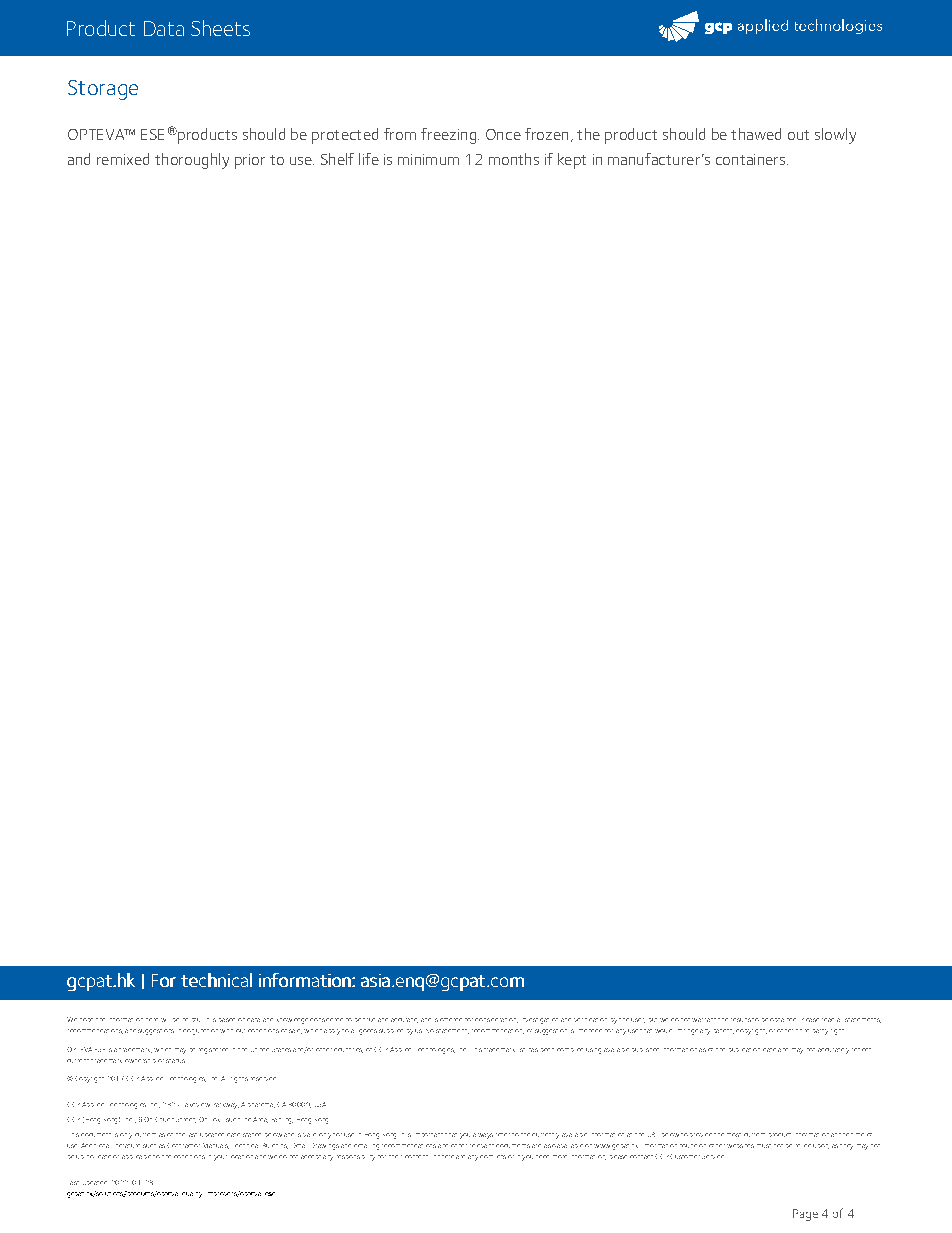 The height and width of the screenshot is (1233, 952). Describe the element at coordinates (503, 134) in the screenshot. I see `Once` at that location.
